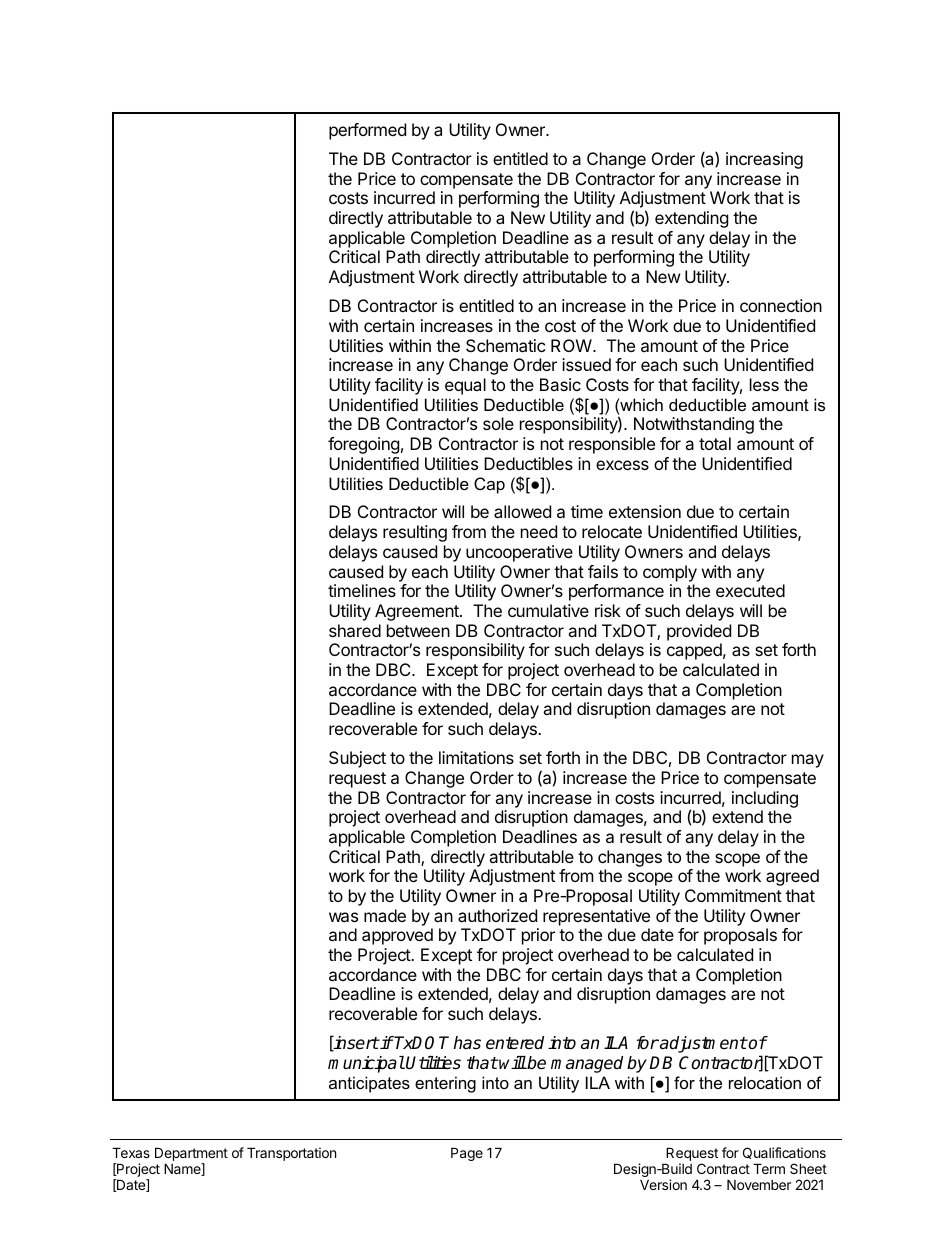 Image resolution: width=952 pixels, height=1233 pixels. I want to click on Term, so click(769, 1168).
